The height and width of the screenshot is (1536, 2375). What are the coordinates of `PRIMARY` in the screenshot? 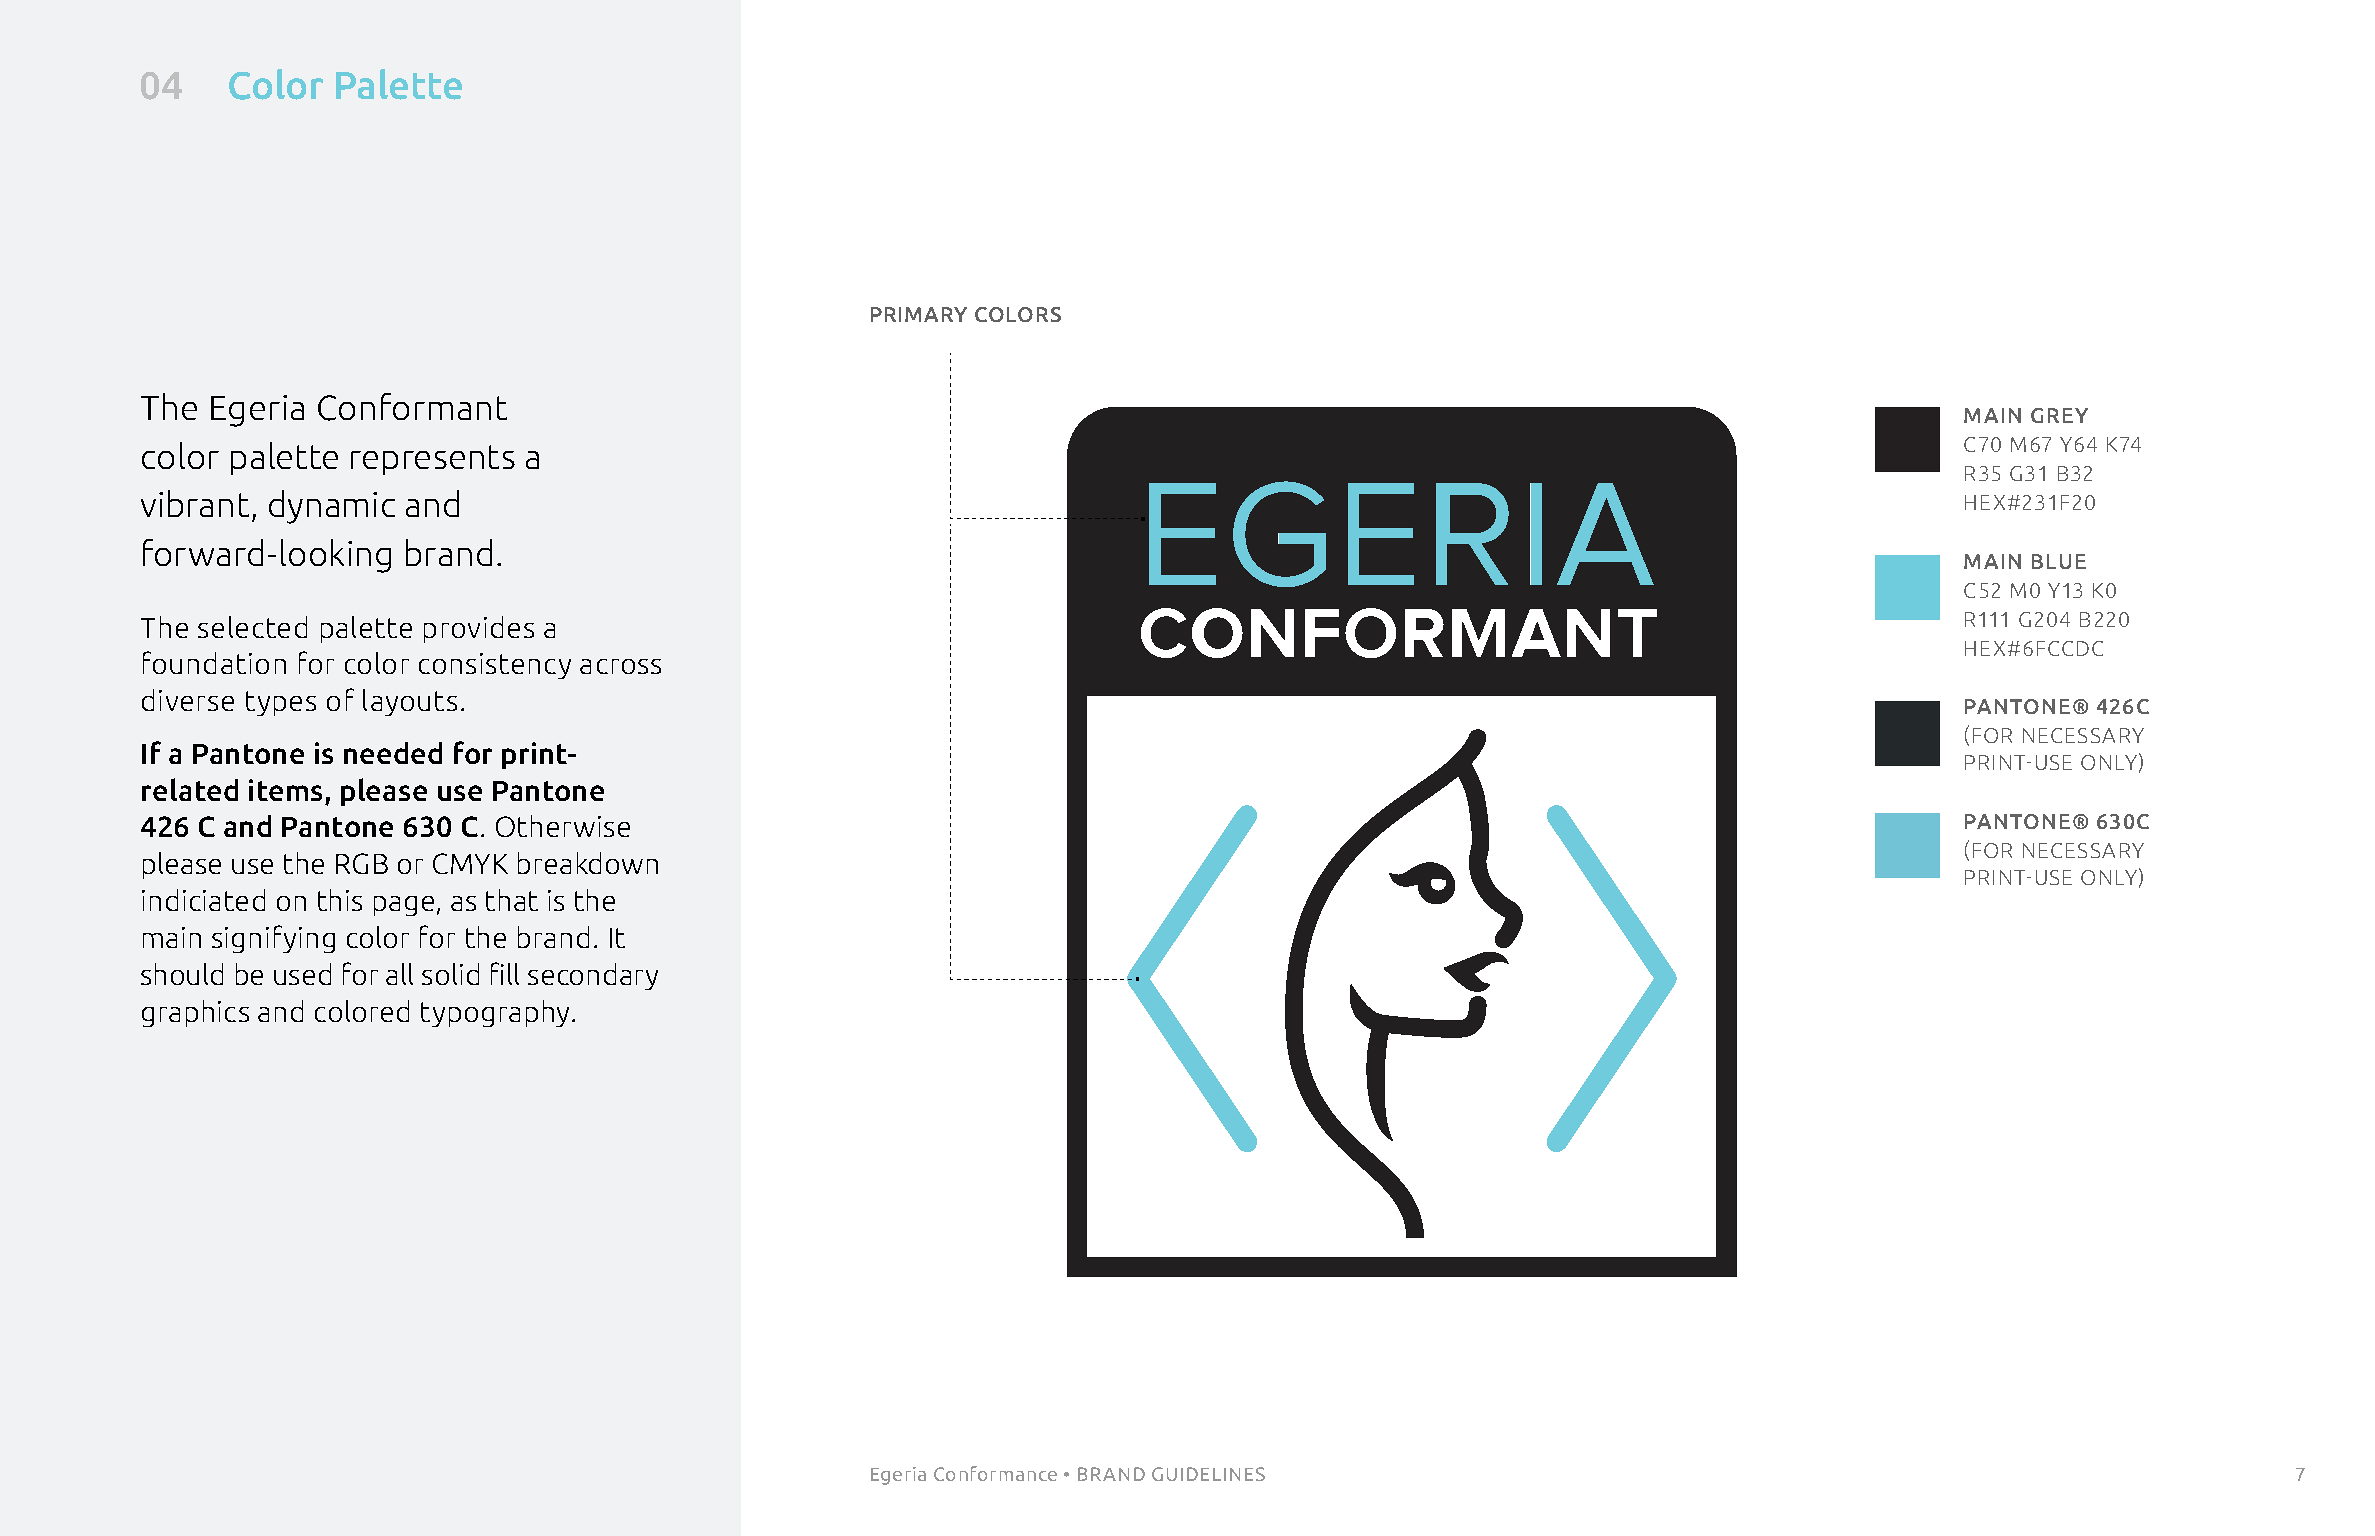 It's located at (919, 314).
